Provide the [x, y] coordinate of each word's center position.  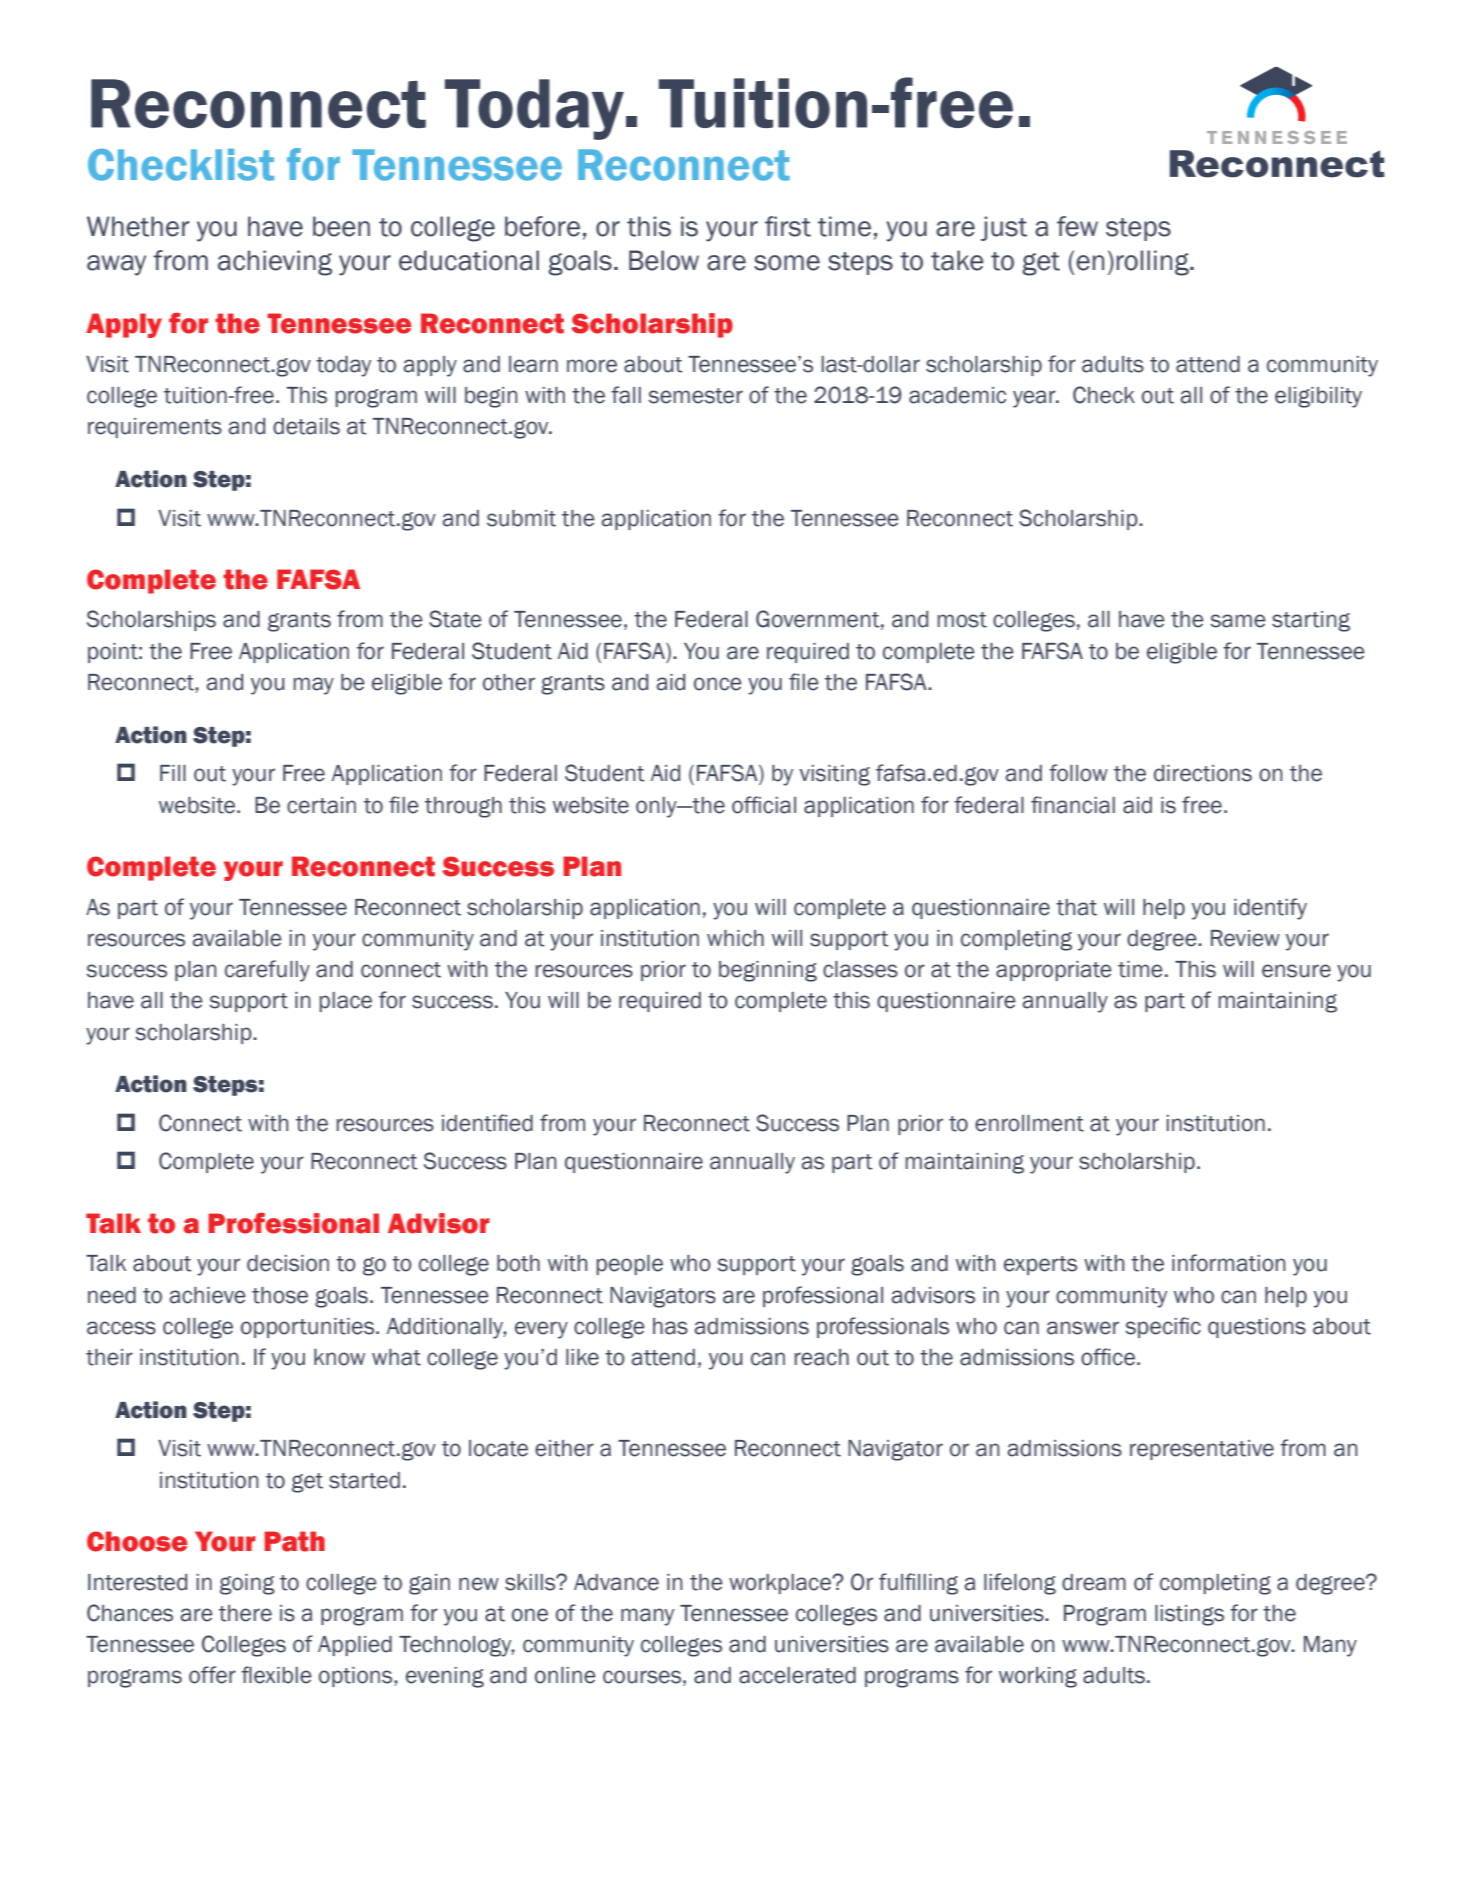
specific [1163, 1327]
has [670, 1326]
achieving [275, 263]
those [280, 1295]
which [735, 938]
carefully [267, 971]
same [1238, 621]
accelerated [797, 1675]
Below [664, 260]
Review [1245, 938]
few [1077, 226]
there [245, 1613]
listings [1189, 1615]
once [718, 684]
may [314, 686]
